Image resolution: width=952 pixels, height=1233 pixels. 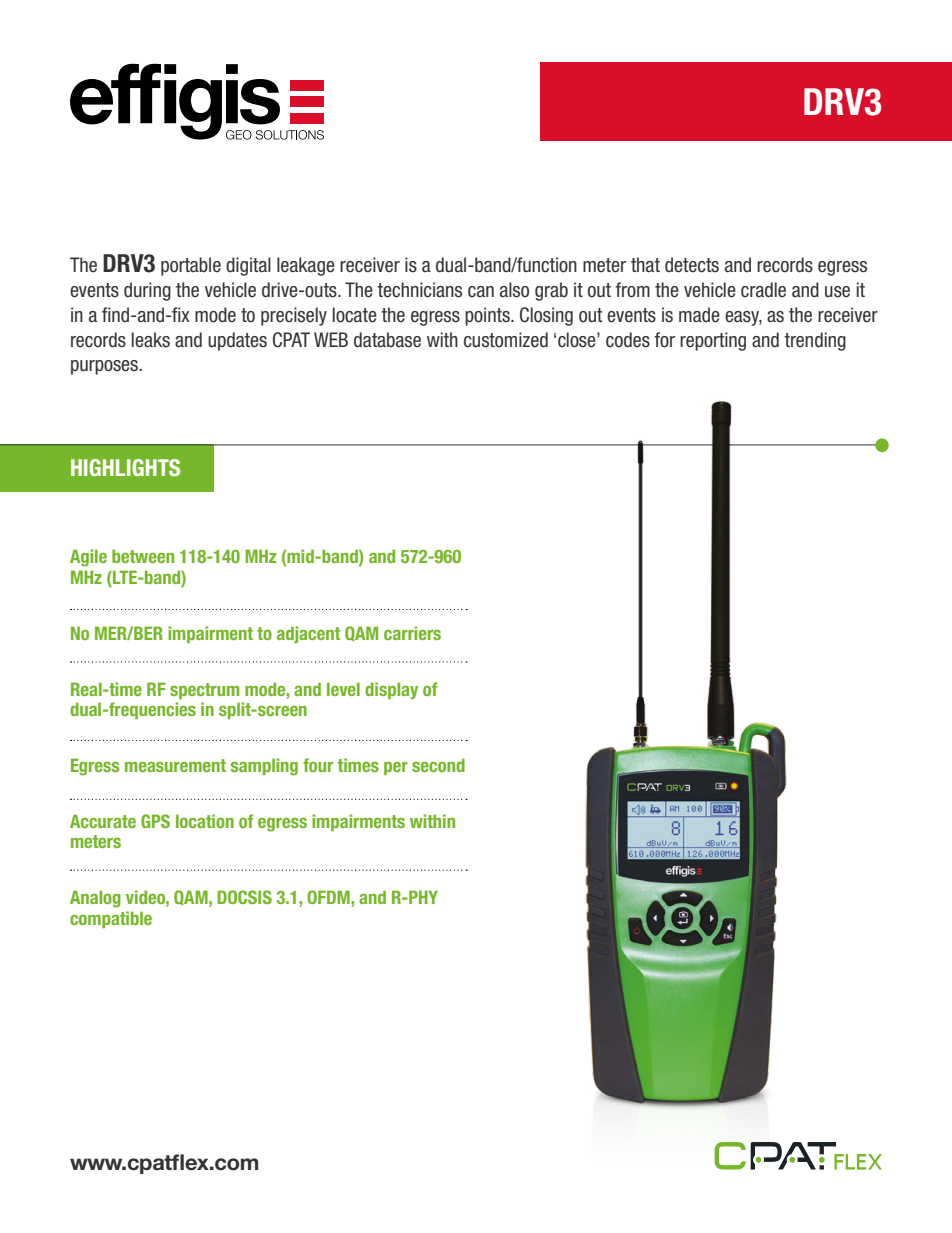 What do you see at coordinates (245, 897) in the image?
I see `DOCSIS` at bounding box center [245, 897].
